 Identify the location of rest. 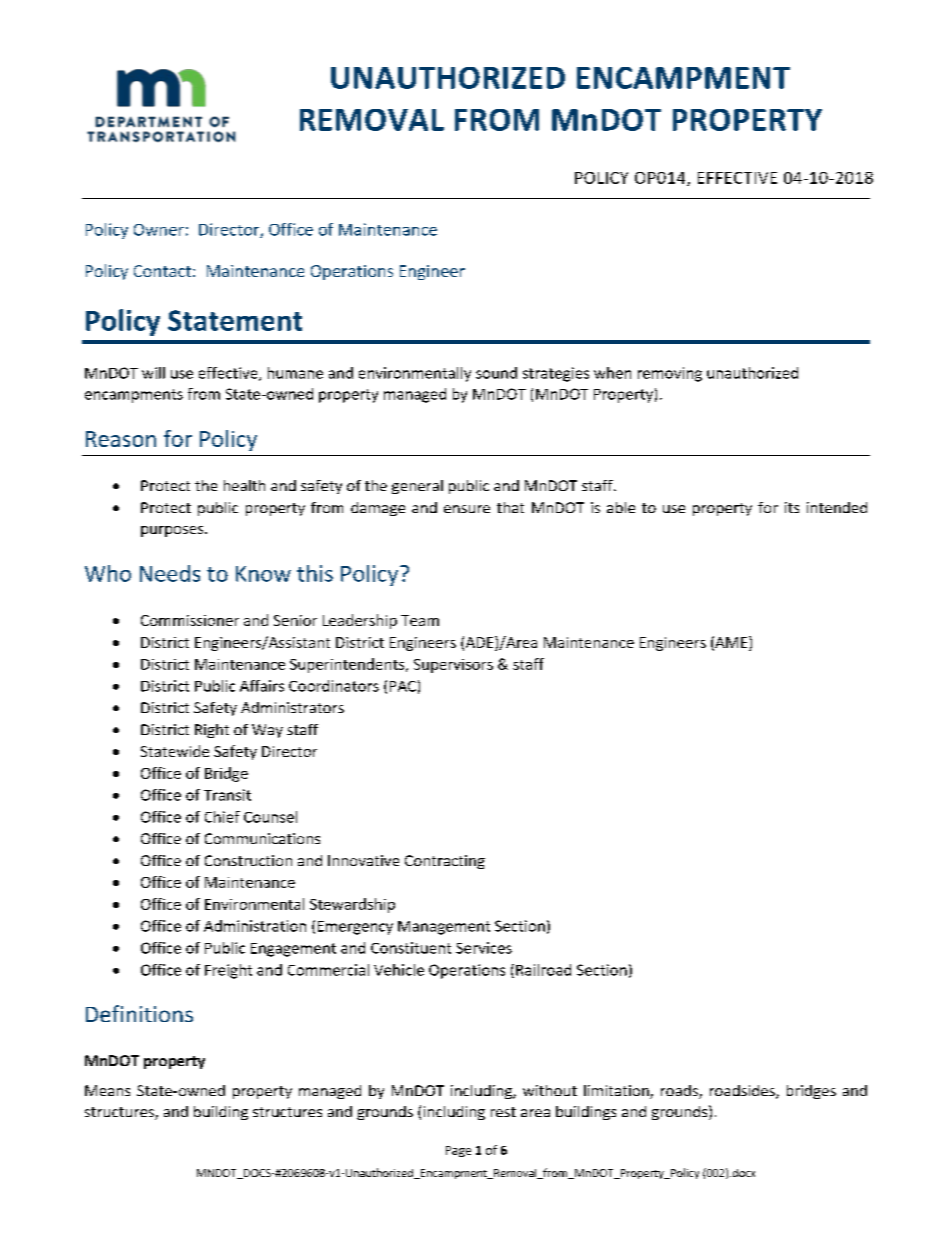
(503, 1112).
